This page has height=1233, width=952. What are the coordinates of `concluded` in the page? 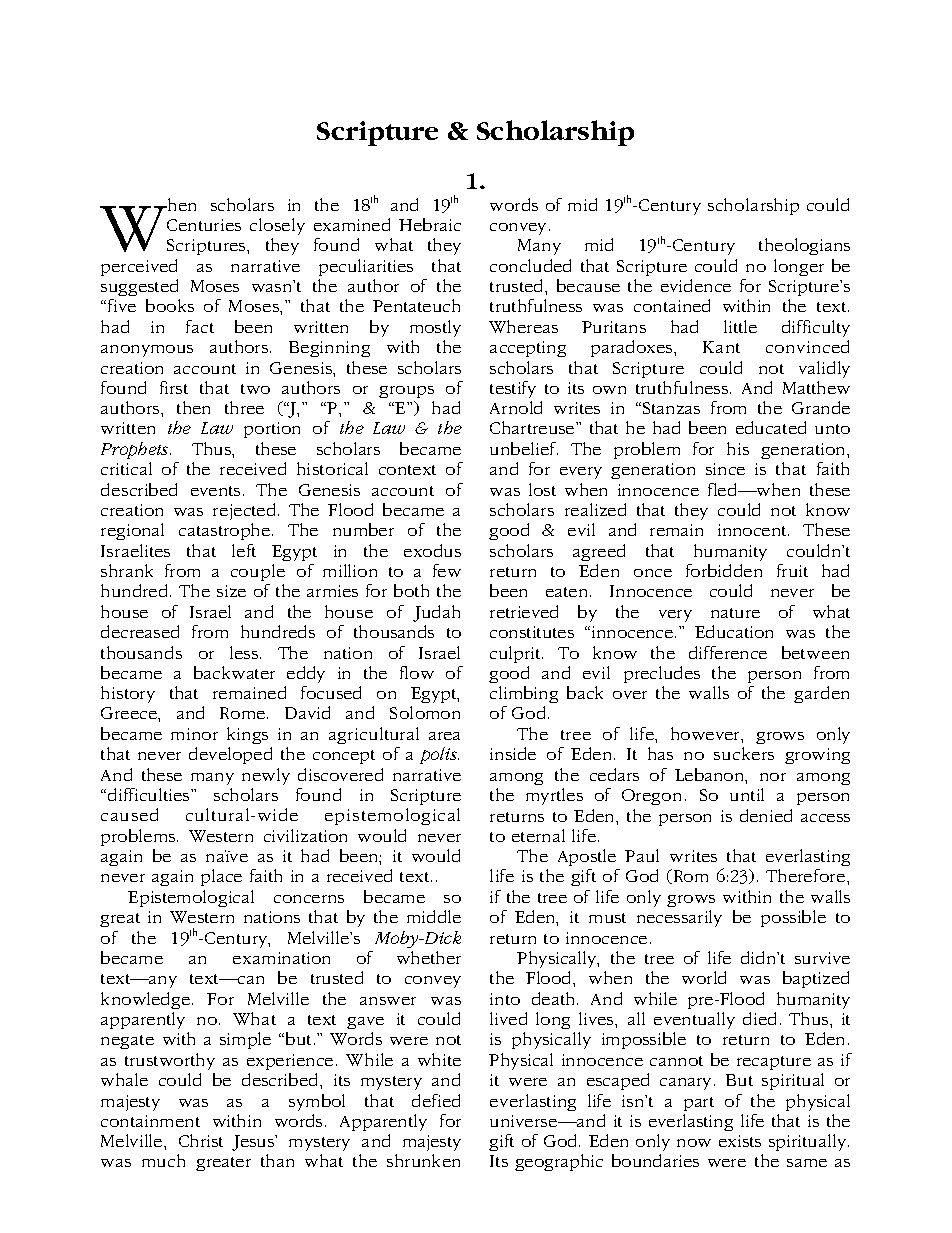 It's located at (530, 265).
